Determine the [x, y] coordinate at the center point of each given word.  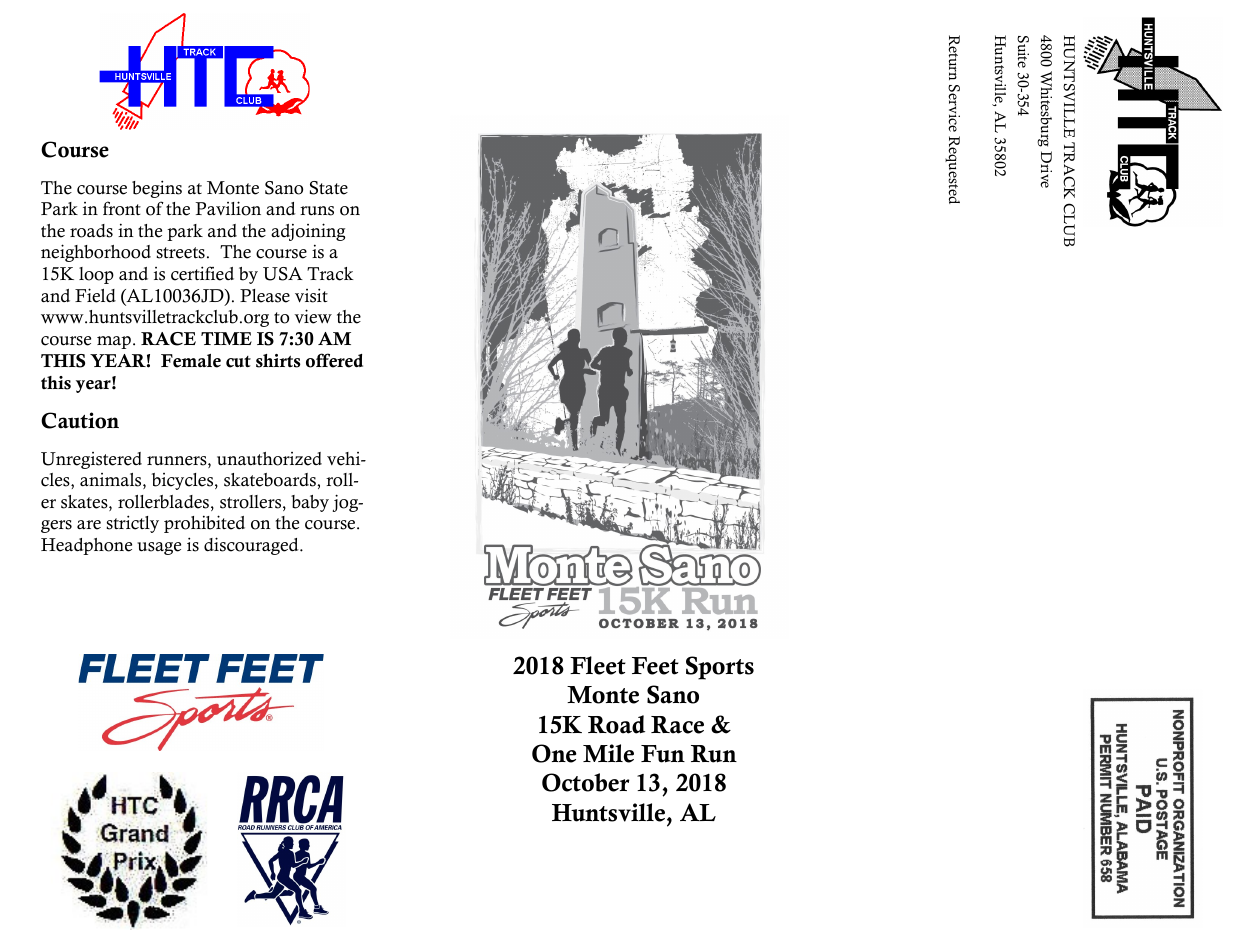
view [313, 316]
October [586, 782]
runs [317, 211]
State [329, 188]
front [122, 208]
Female [191, 361]
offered [334, 360]
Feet [655, 666]
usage [159, 548]
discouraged [252, 546]
